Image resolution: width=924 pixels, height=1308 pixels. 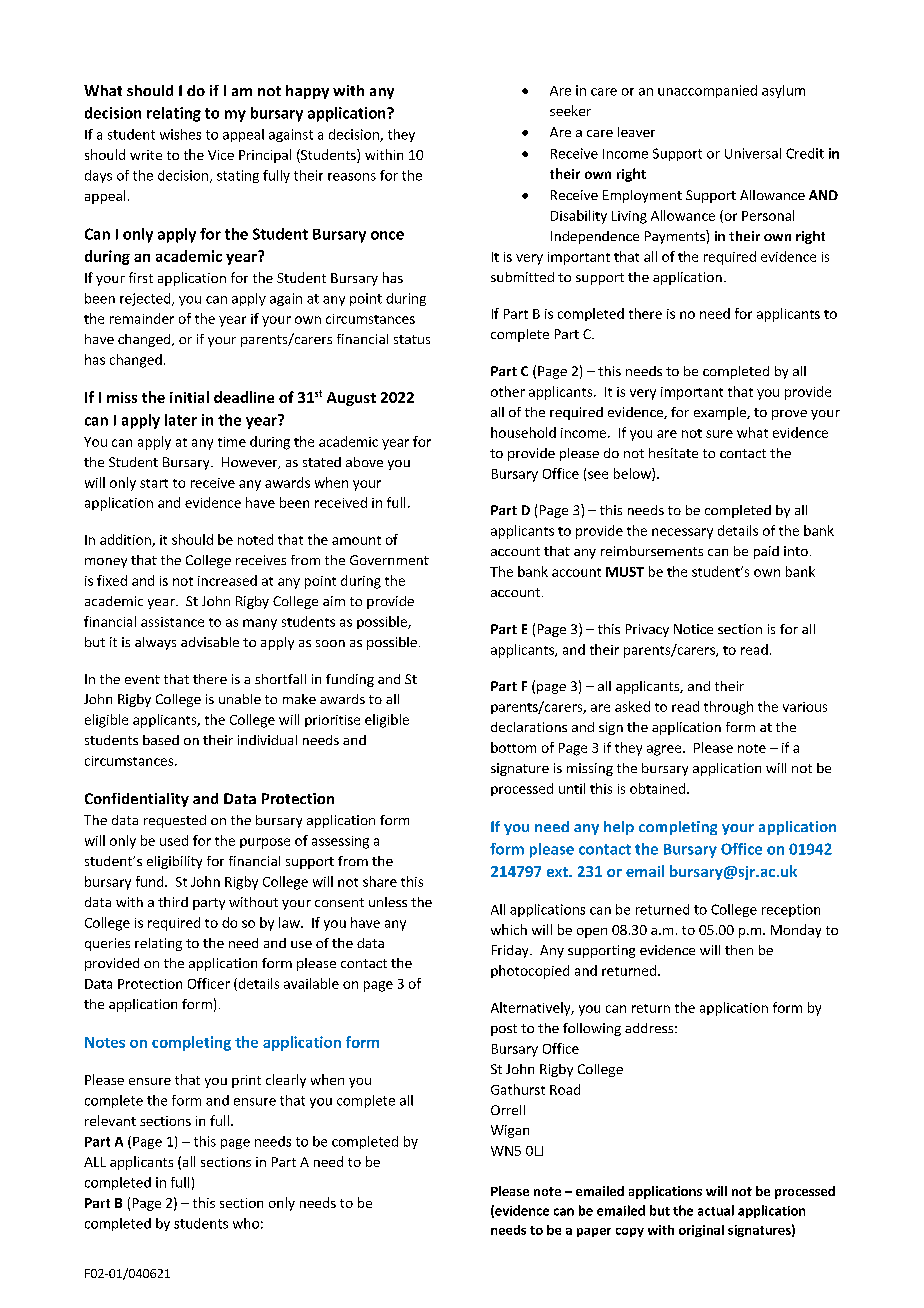 What do you see at coordinates (529, 727) in the page?
I see `declarations` at bounding box center [529, 727].
